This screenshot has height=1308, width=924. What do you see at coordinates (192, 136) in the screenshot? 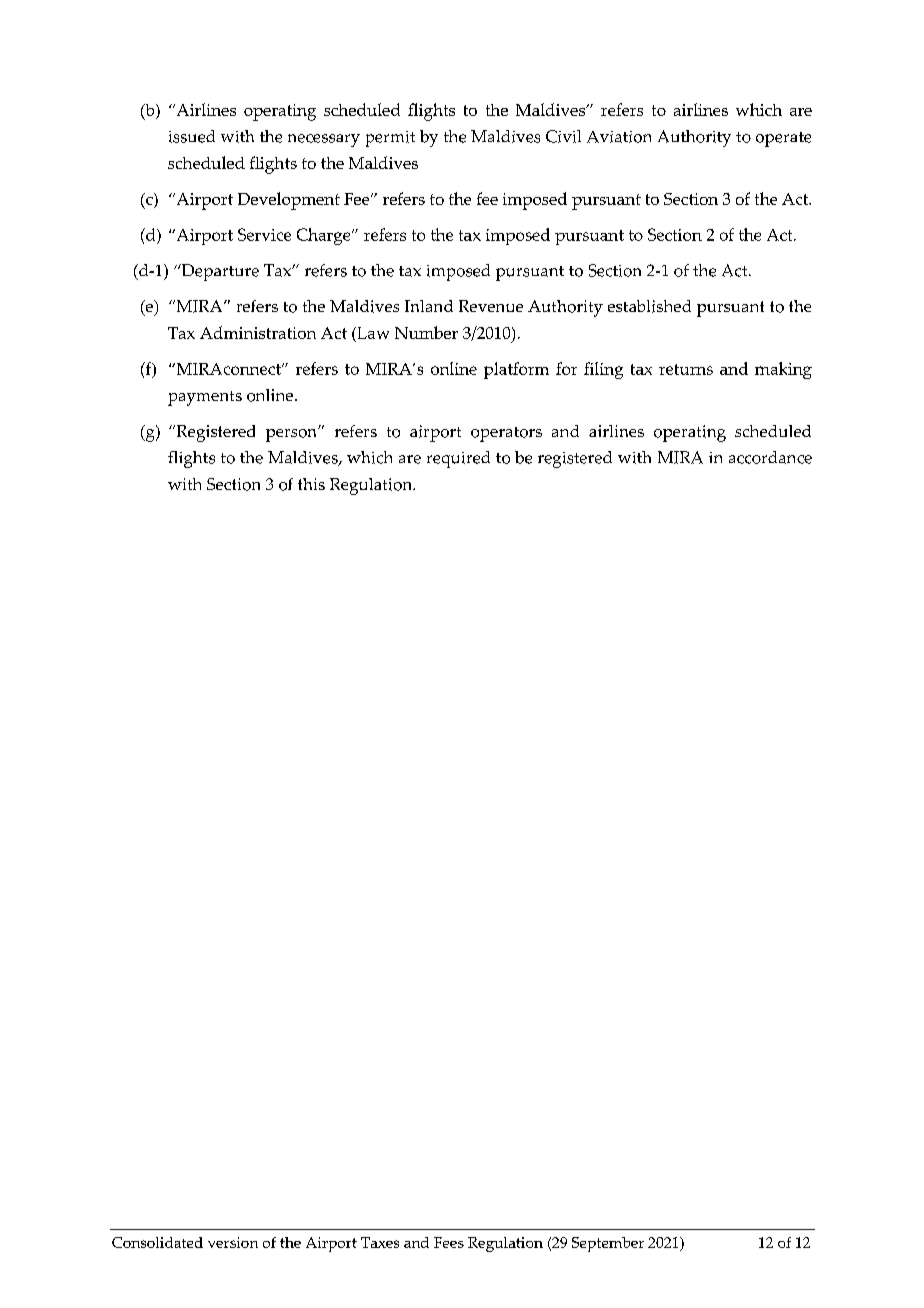
I see `issued` at bounding box center [192, 136].
